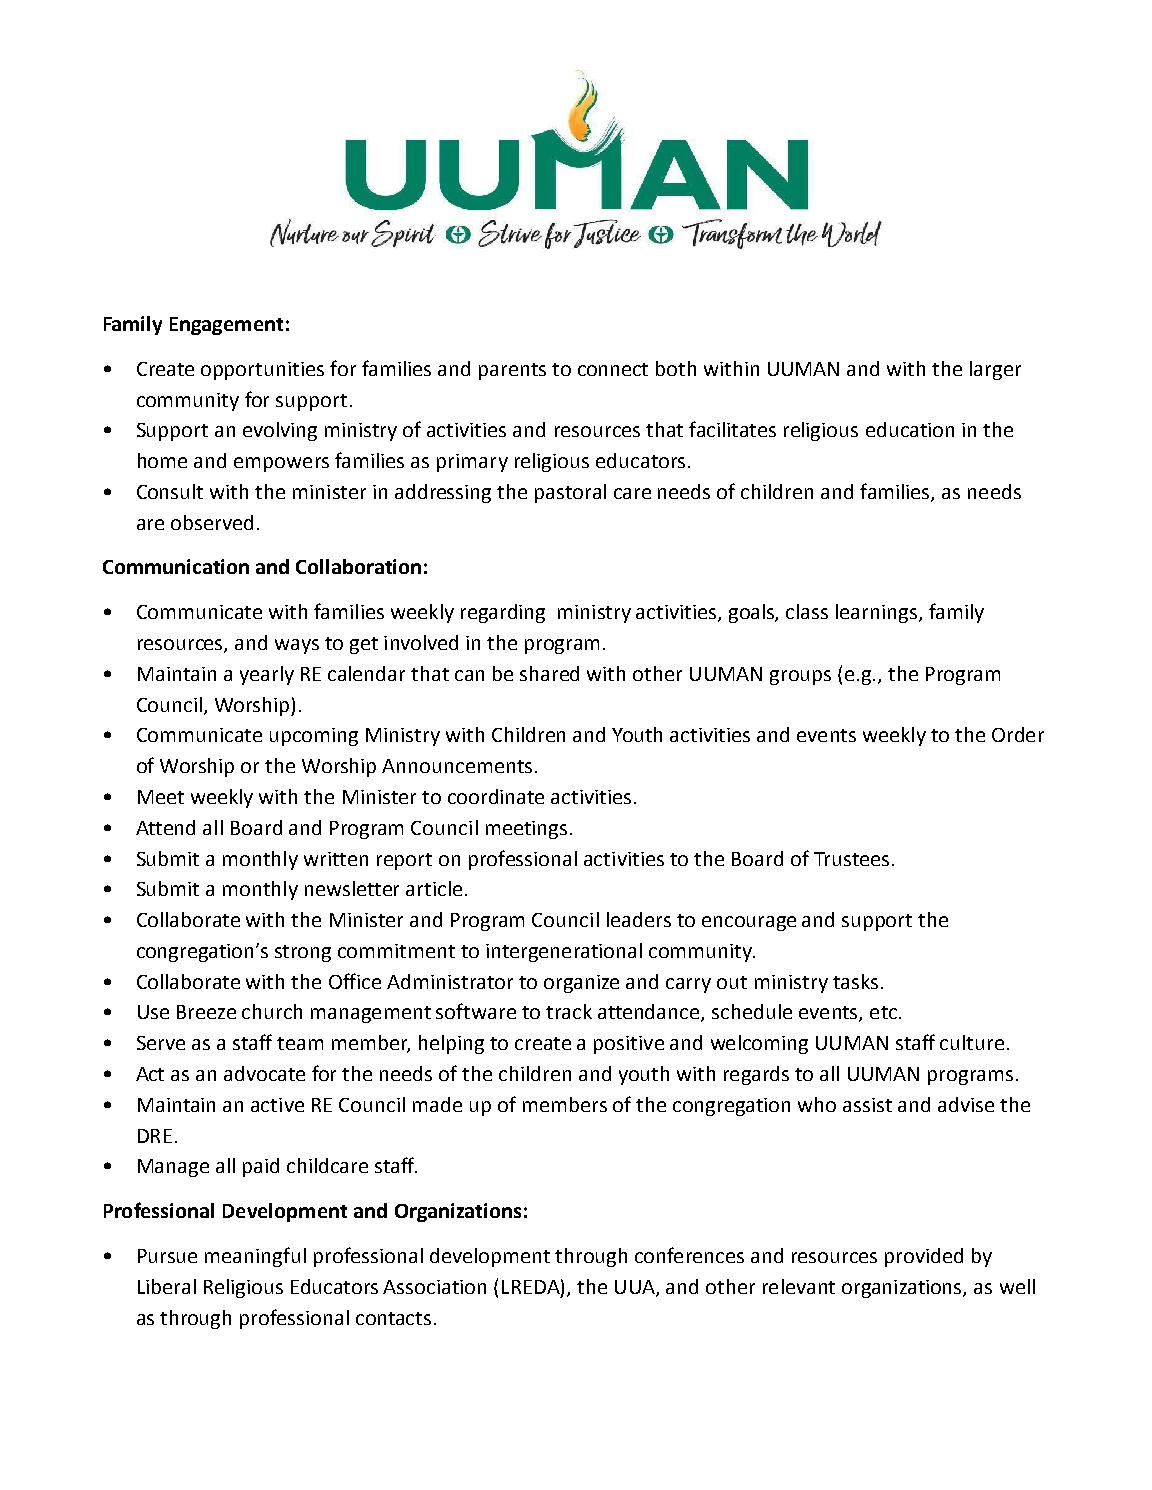  I want to click on written, so click(336, 859).
